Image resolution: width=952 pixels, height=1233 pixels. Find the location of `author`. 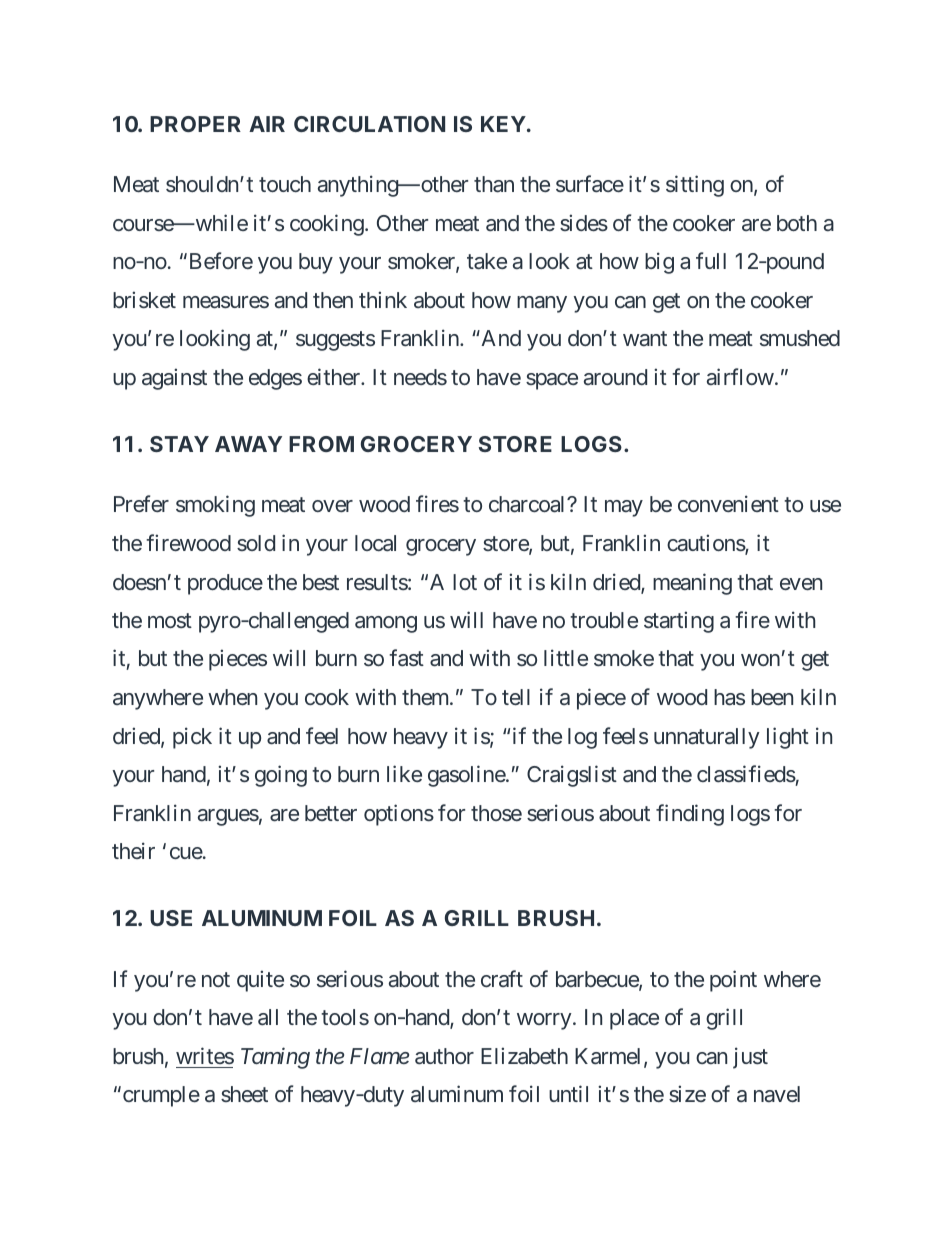

author is located at coordinates (444, 1056).
